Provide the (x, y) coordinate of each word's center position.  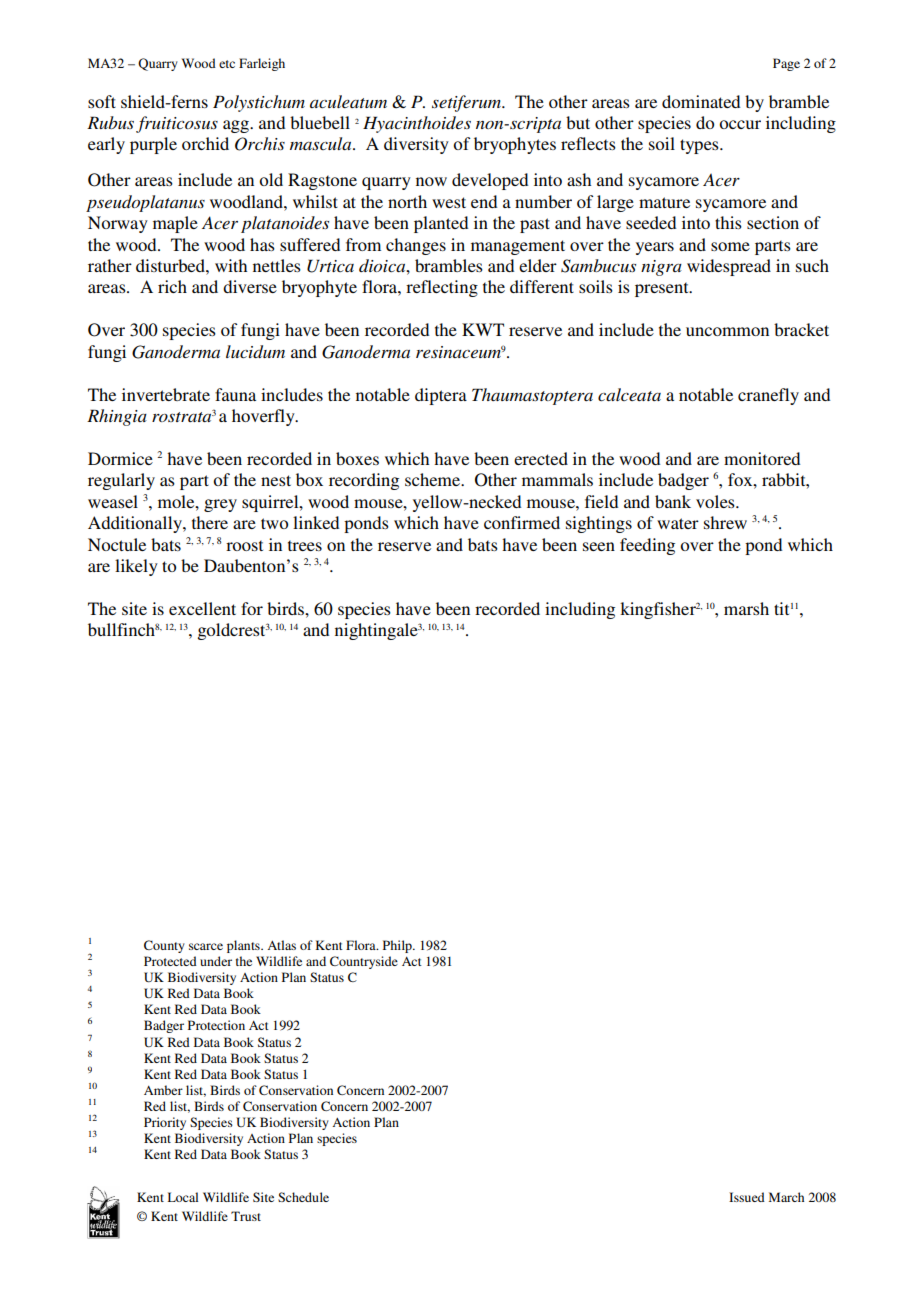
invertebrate (166, 394)
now (431, 181)
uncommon (727, 331)
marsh (746, 608)
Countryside (364, 962)
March (786, 1197)
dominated (701, 101)
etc (227, 64)
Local (183, 1197)
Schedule (303, 1197)
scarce (206, 946)
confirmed (522, 522)
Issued (747, 1197)
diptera (441, 396)
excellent (202, 608)
